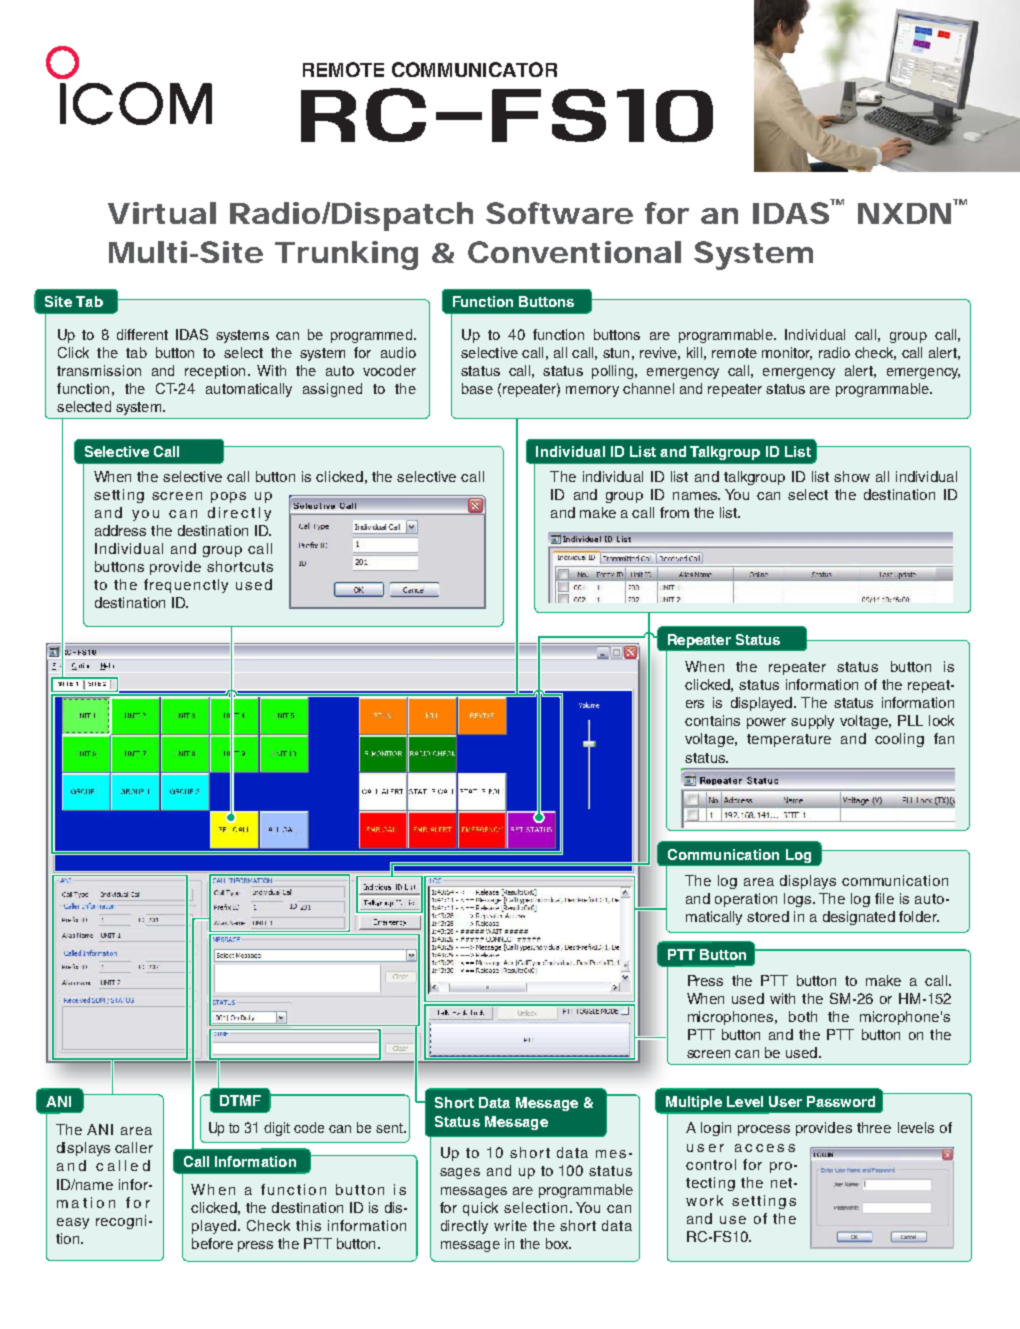 The width and height of the document is (1020, 1329). I want to click on show, so click(852, 476).
